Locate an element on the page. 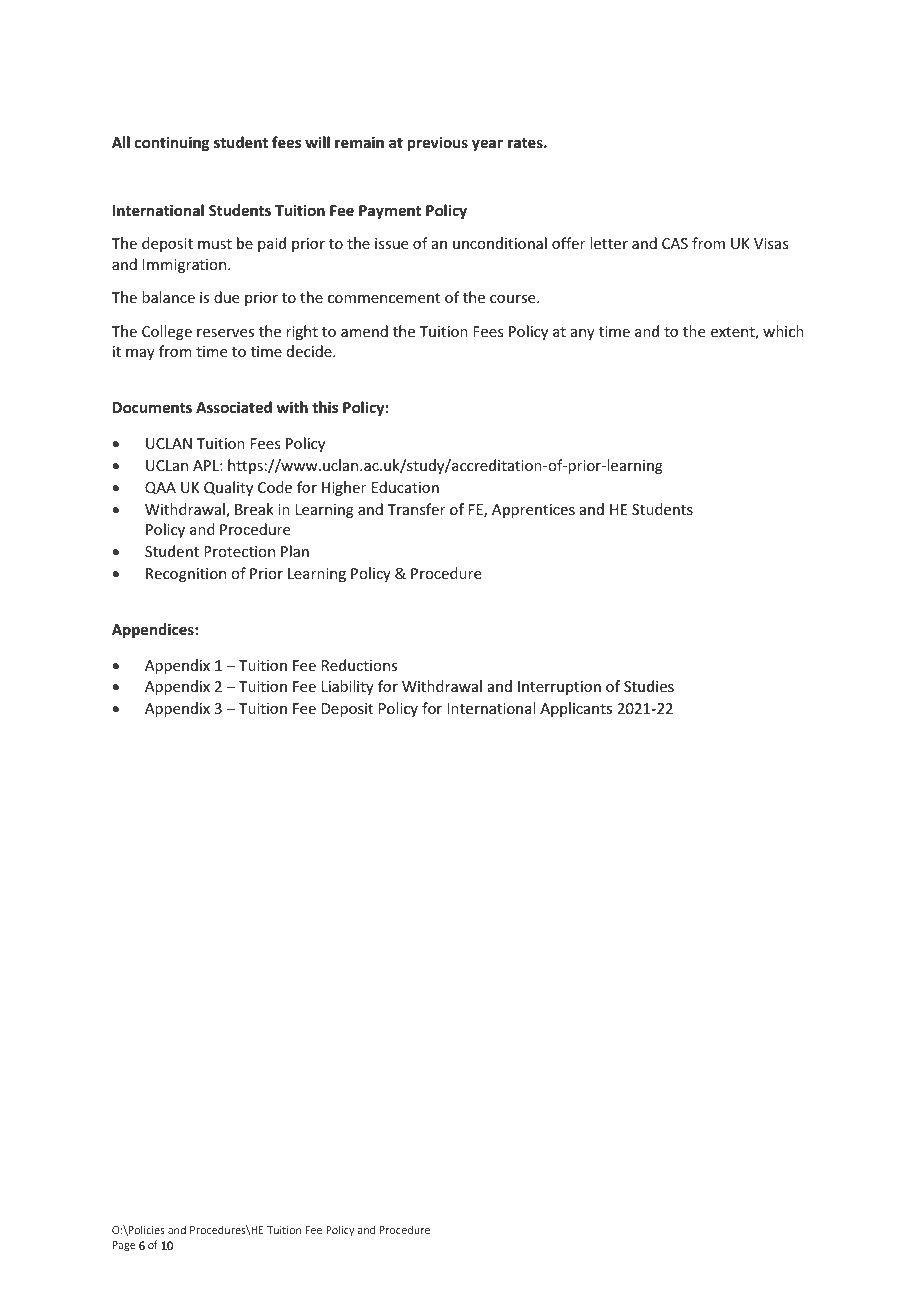 This page has width=924, height=1308. continuing is located at coordinates (172, 143).
